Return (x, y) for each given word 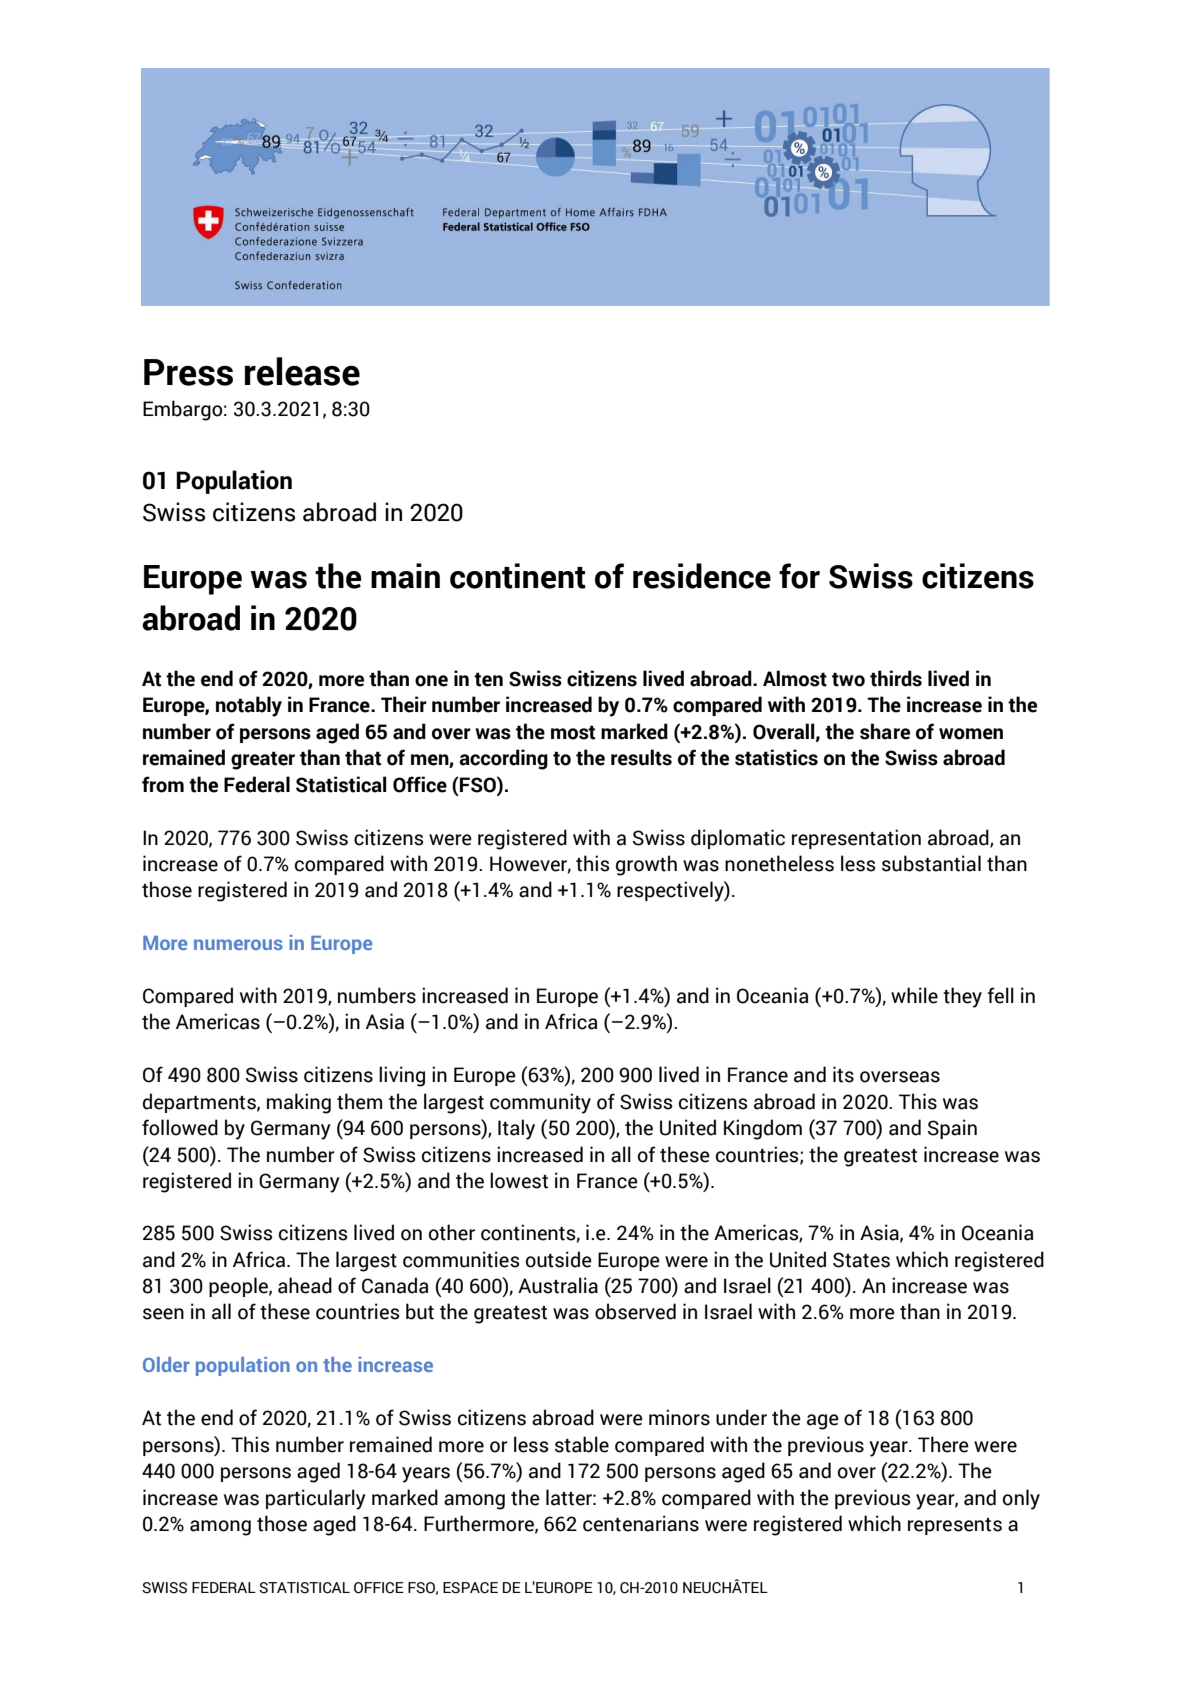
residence (702, 576)
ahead (305, 1285)
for (799, 576)
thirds (896, 678)
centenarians (641, 1523)
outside (559, 1259)
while (914, 995)
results (641, 757)
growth (646, 865)
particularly (316, 1499)
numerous (238, 944)
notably (249, 706)
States (861, 1260)
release (302, 371)
